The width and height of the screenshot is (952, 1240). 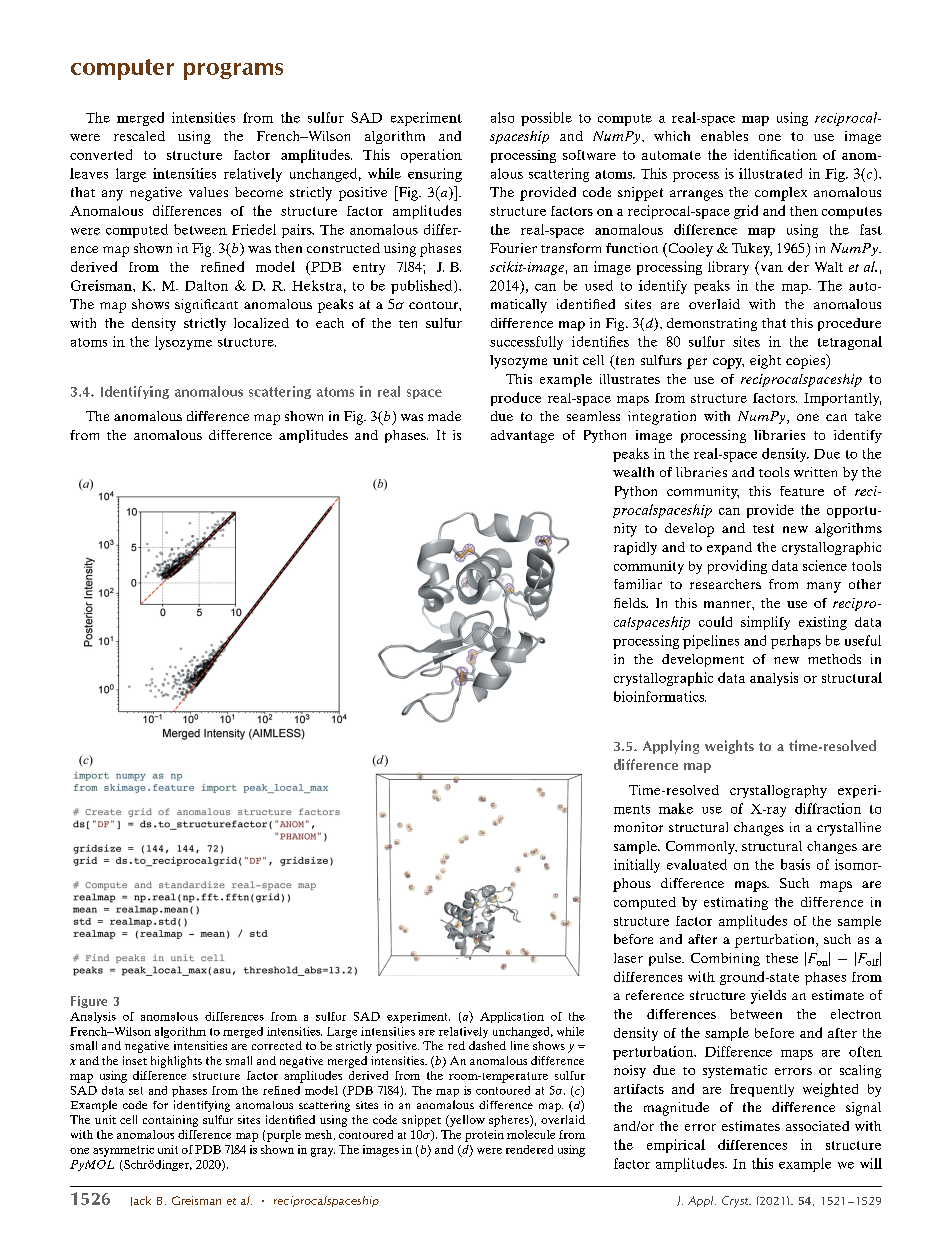 What do you see at coordinates (484, 1136) in the screenshot?
I see `protein` at bounding box center [484, 1136].
